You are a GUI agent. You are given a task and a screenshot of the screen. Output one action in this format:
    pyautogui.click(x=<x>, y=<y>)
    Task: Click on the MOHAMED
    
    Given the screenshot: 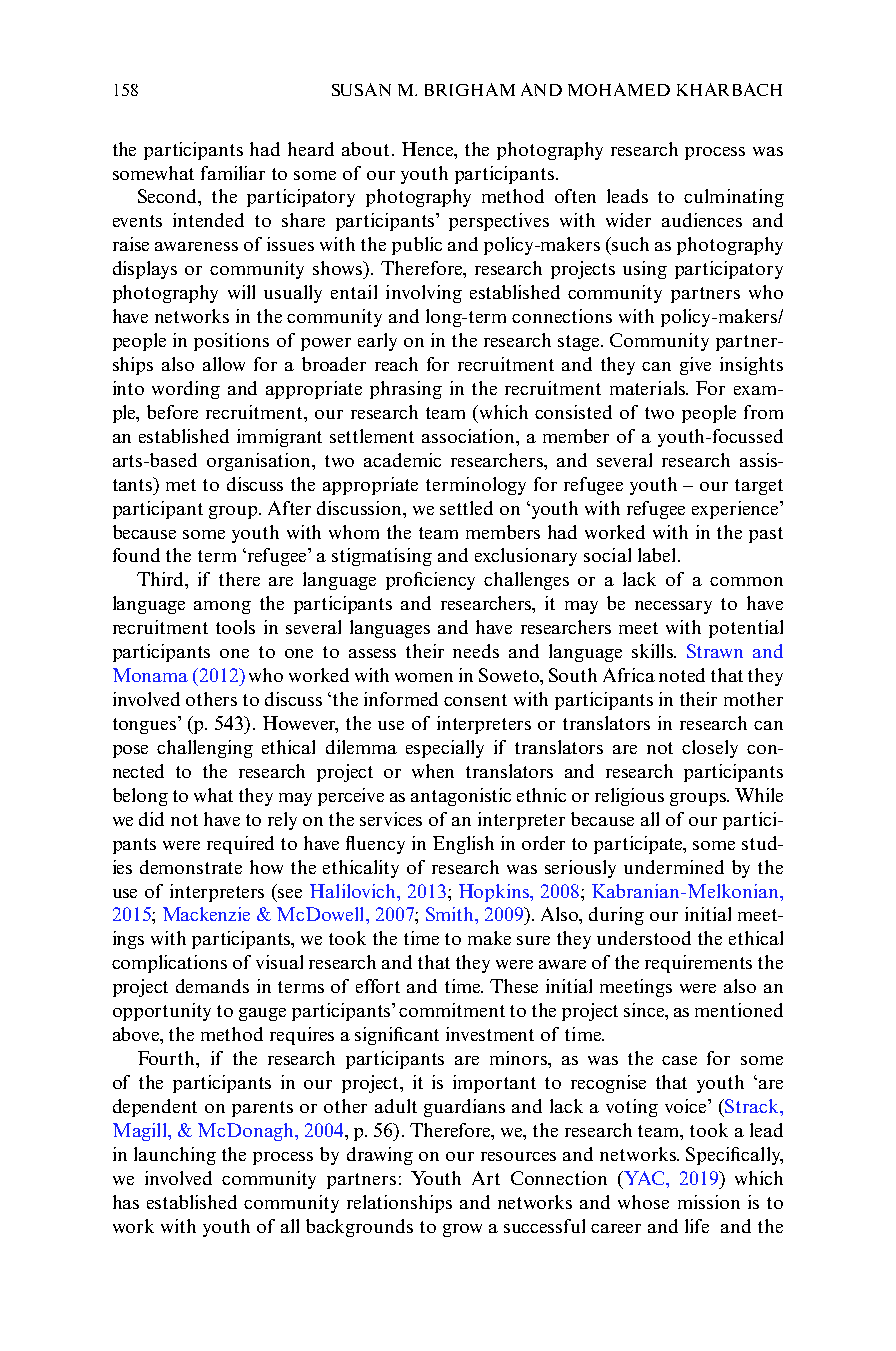 What is the action you would take?
    pyautogui.click(x=619, y=89)
